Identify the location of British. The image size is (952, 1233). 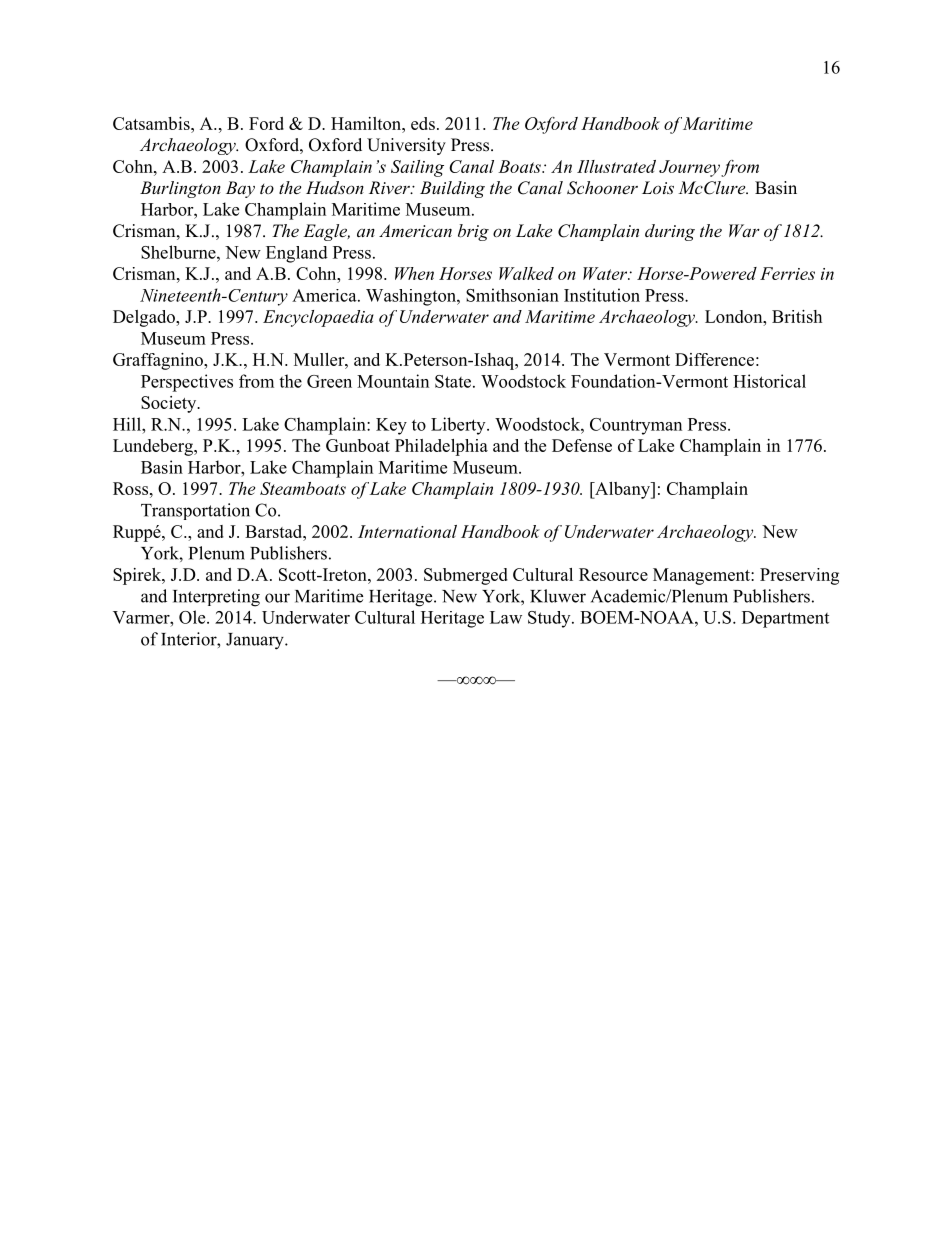
(797, 316).
